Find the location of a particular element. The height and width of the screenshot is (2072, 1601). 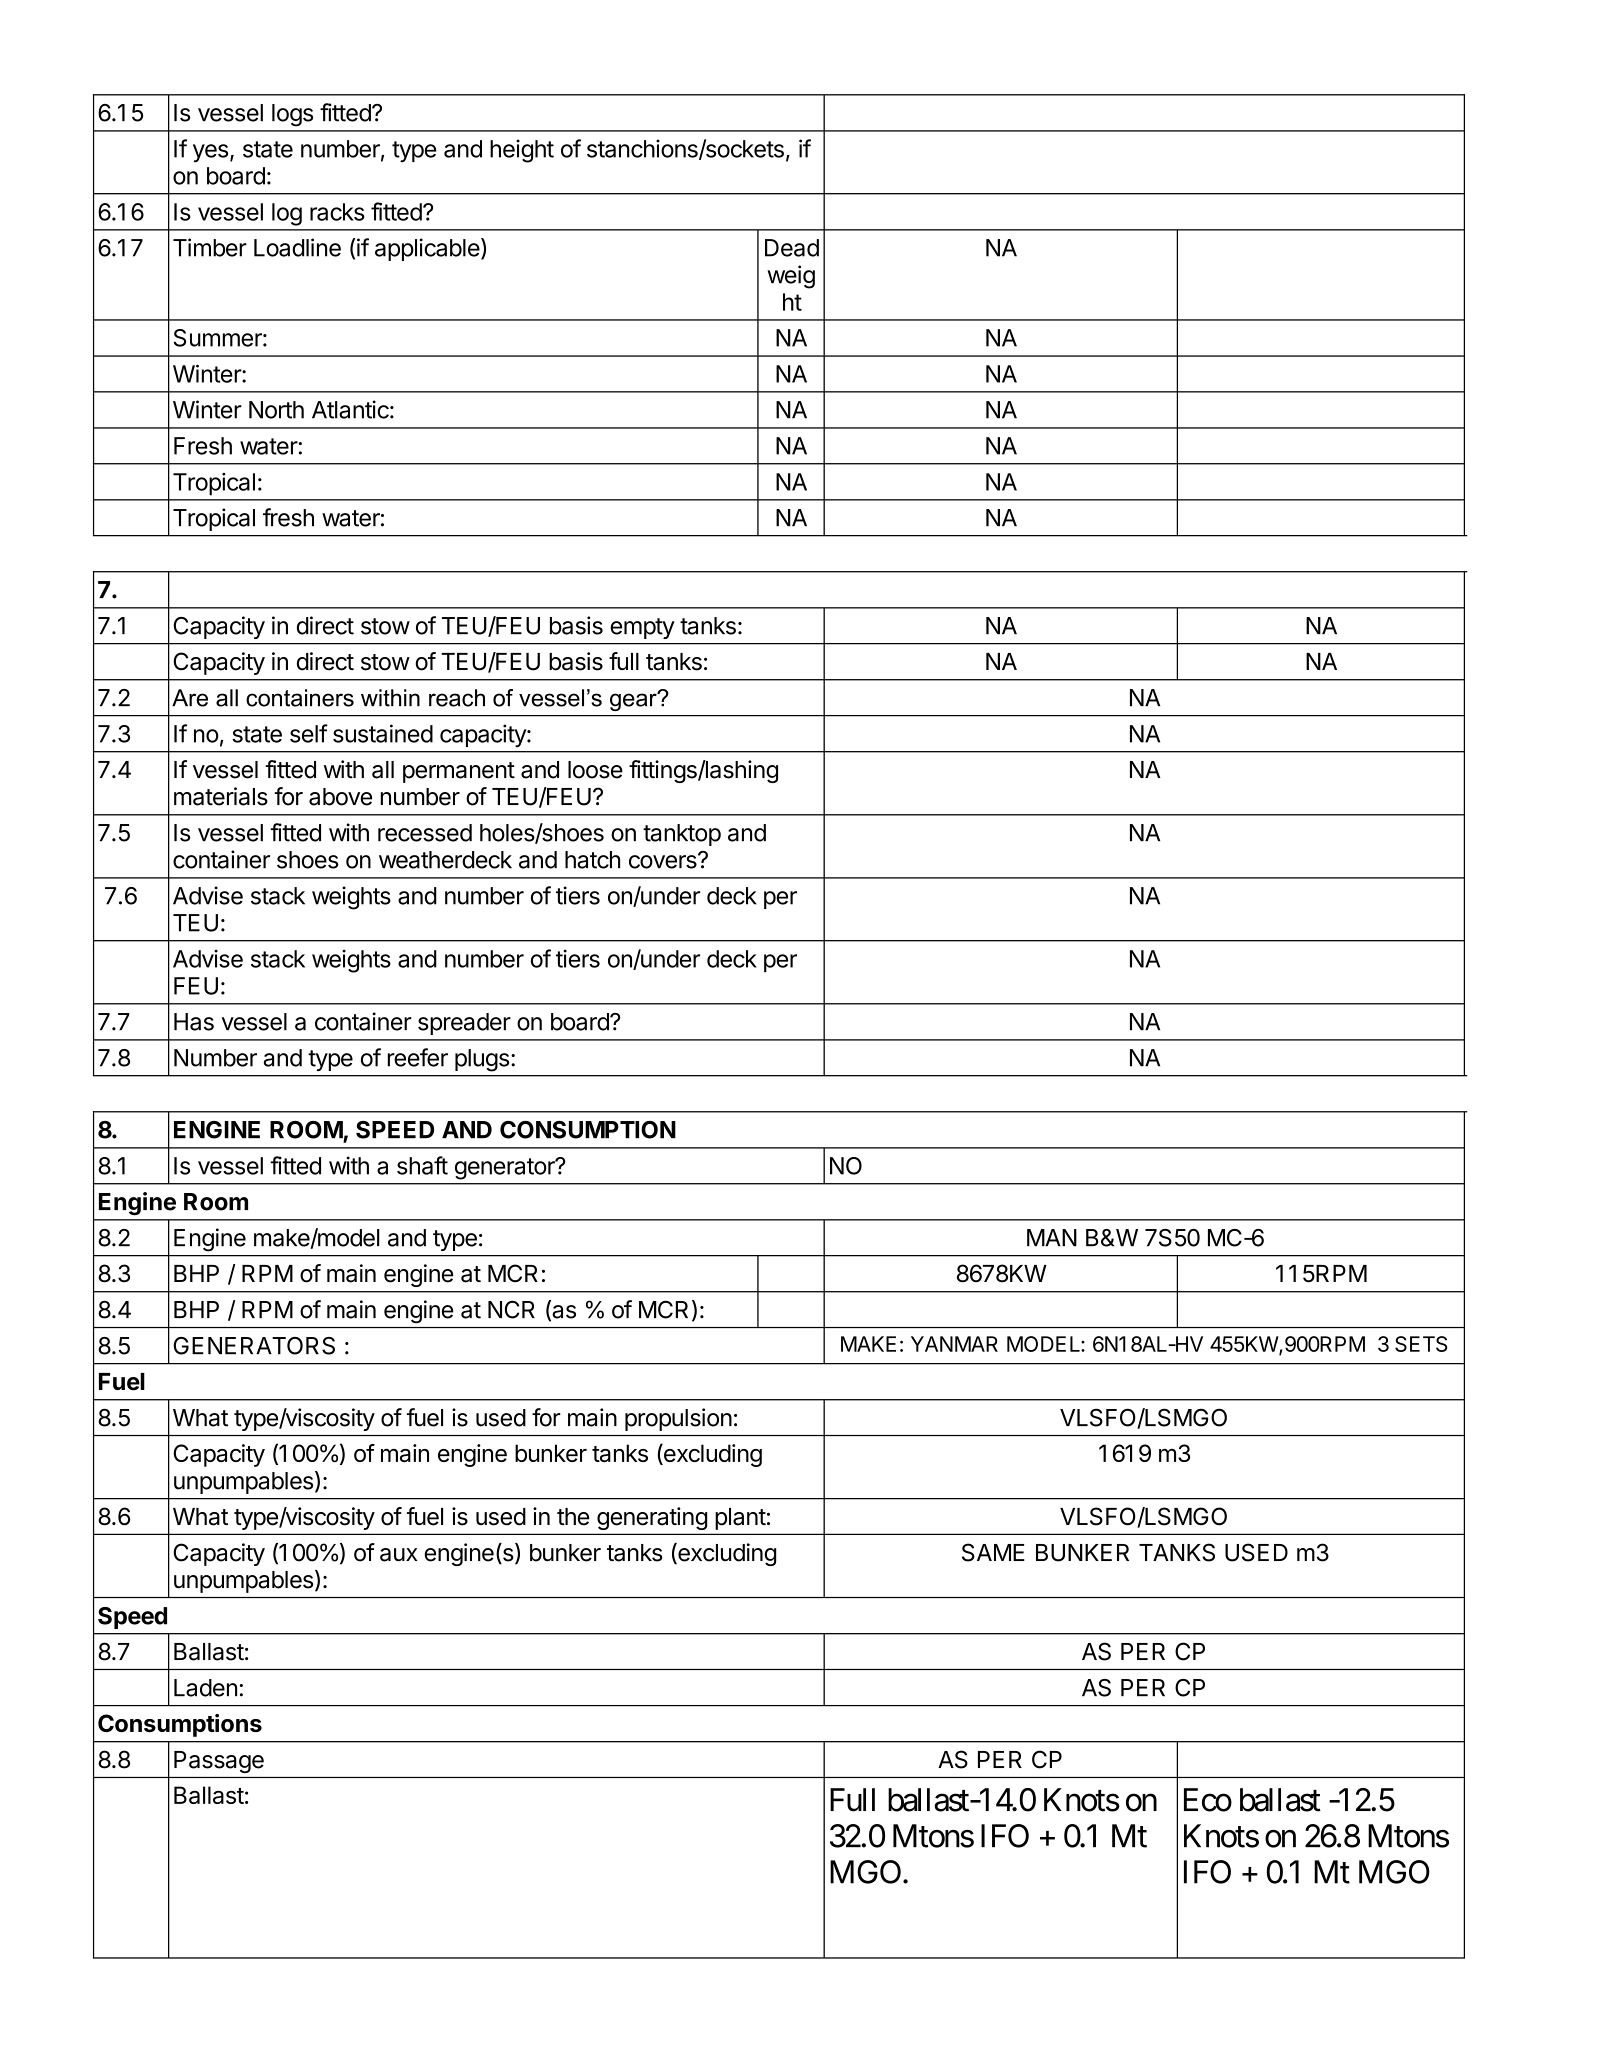

hatch is located at coordinates (592, 860).
